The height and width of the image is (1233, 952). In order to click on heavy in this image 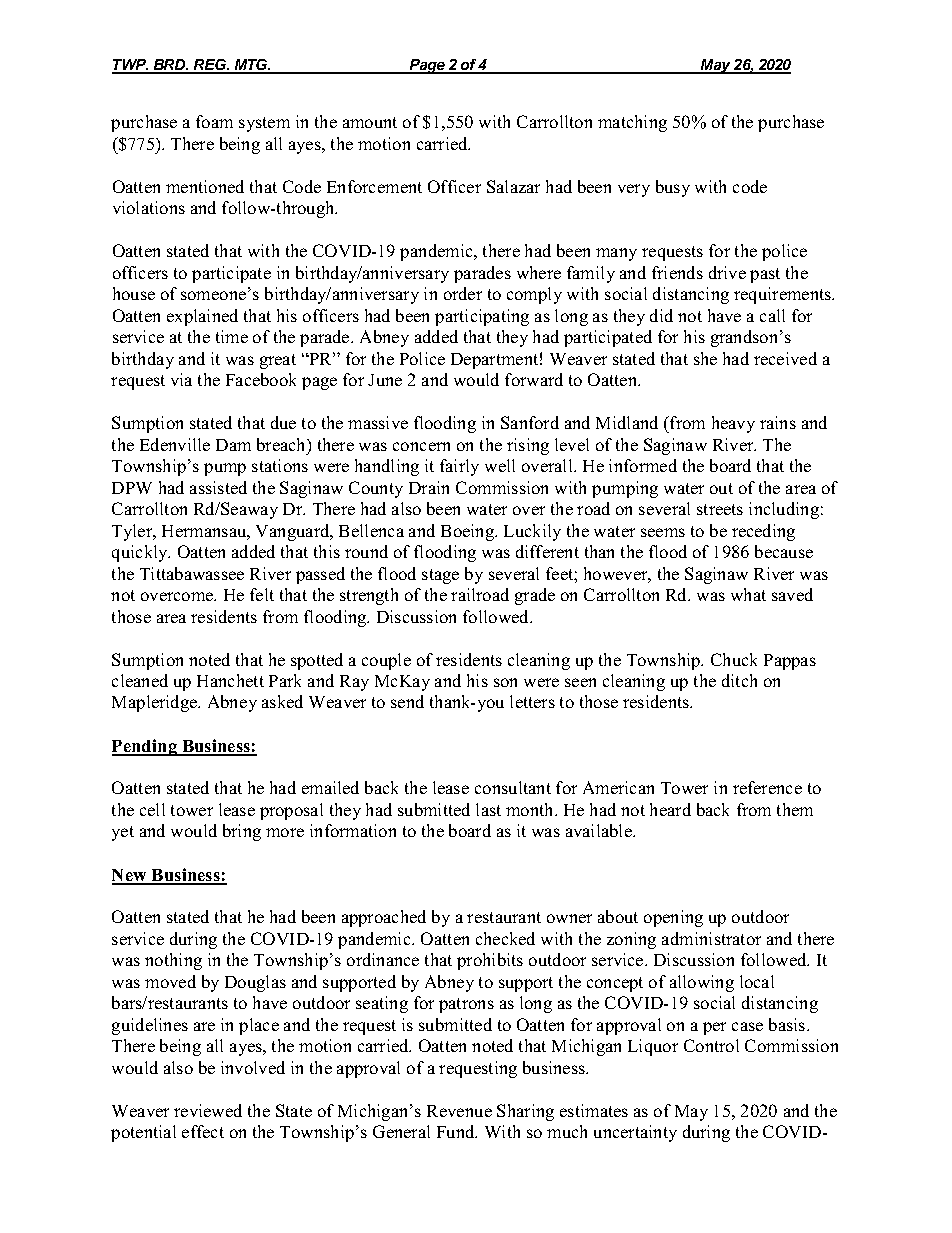, I will do `click(733, 424)`.
